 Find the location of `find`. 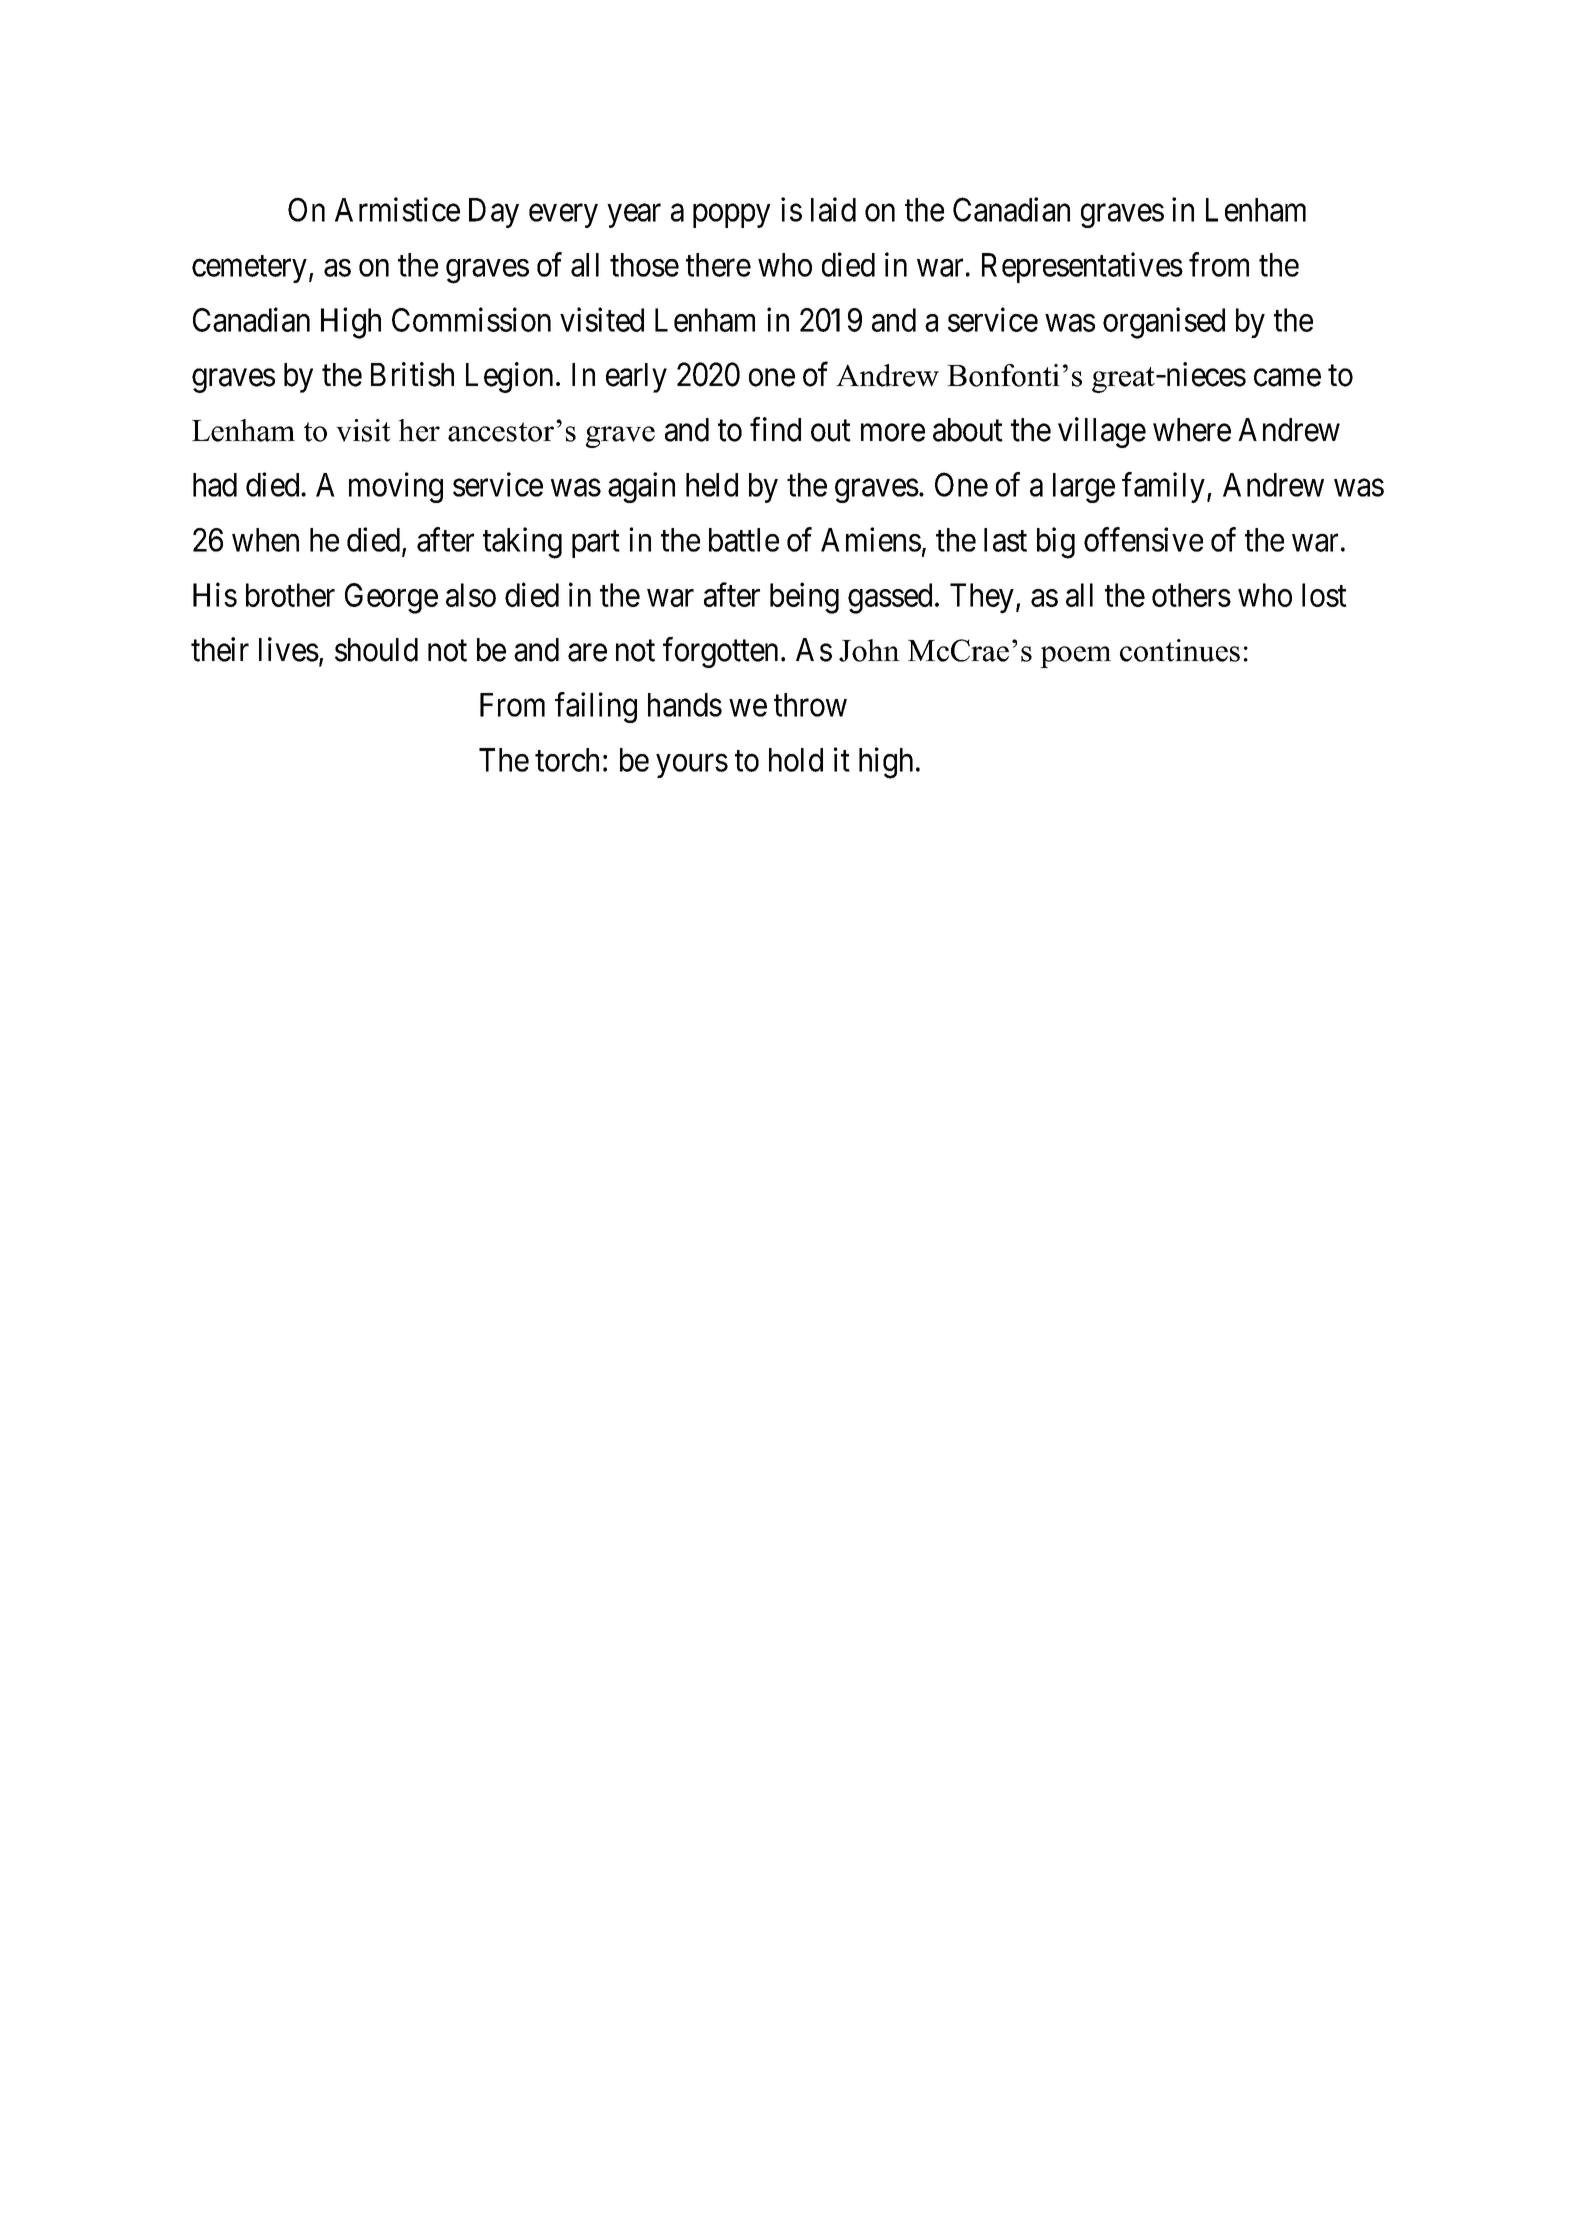

find is located at coordinates (775, 429).
